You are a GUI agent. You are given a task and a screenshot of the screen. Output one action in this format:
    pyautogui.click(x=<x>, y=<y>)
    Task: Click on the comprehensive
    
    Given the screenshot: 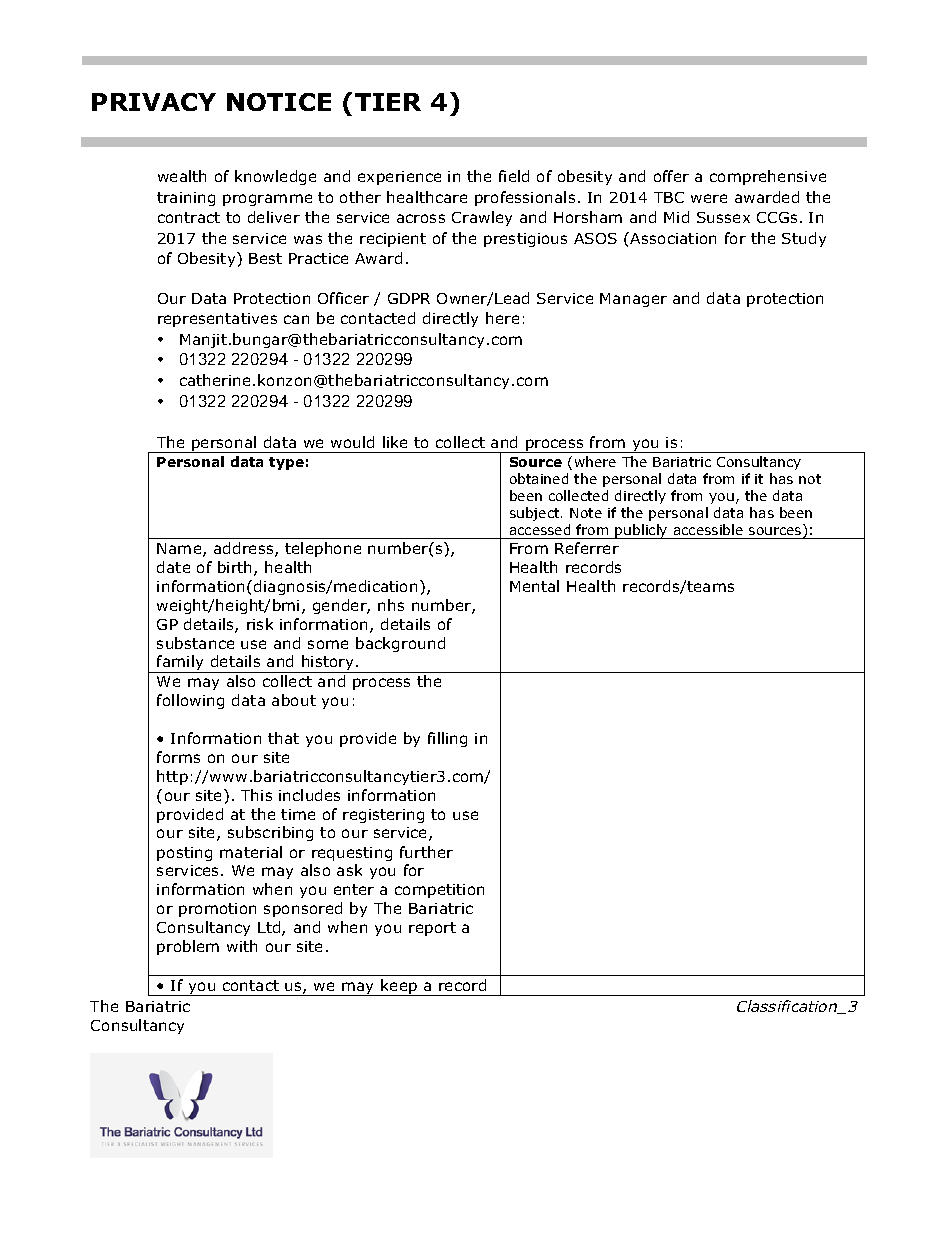 What is the action you would take?
    pyautogui.click(x=768, y=177)
